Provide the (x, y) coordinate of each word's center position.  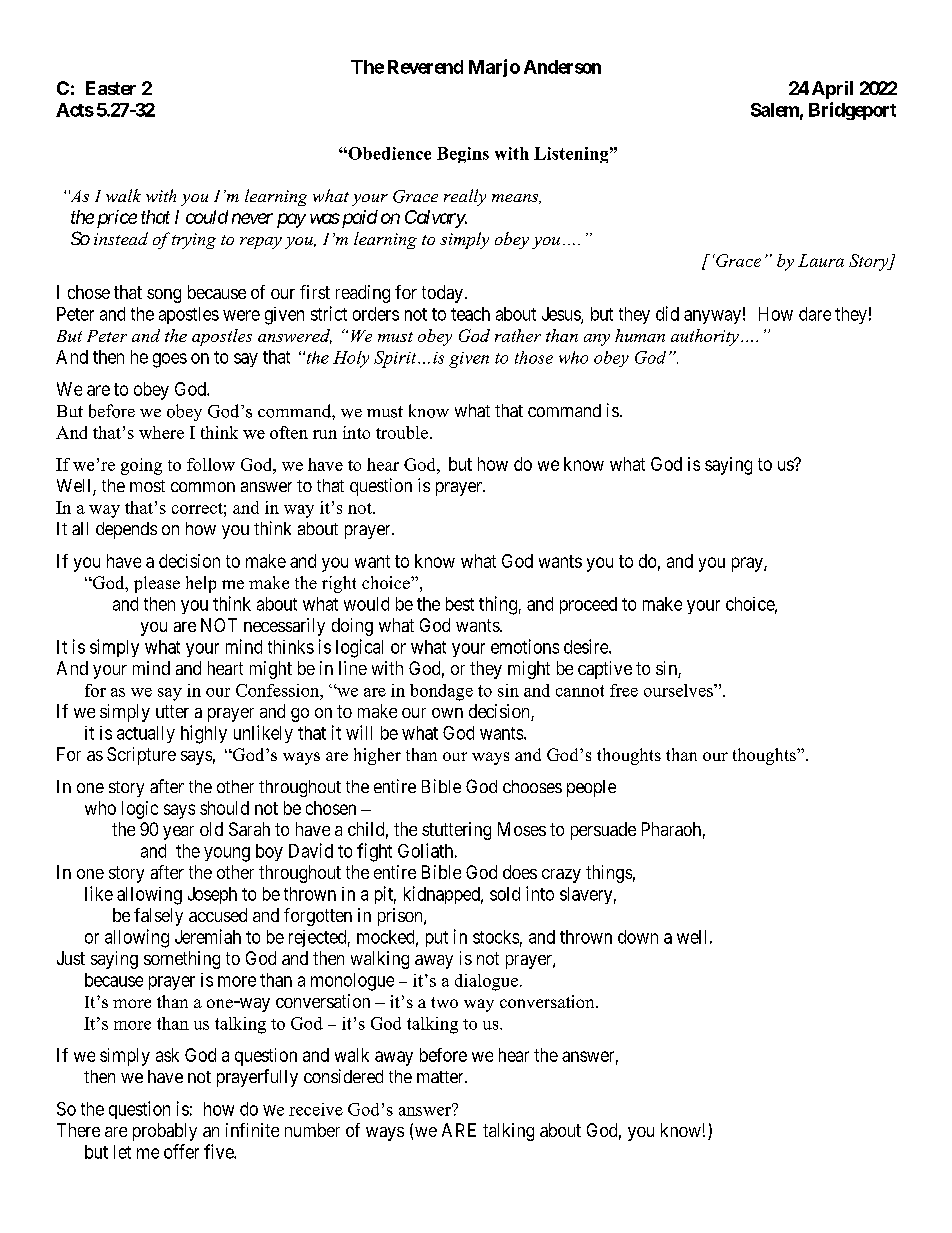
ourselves (679, 690)
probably (165, 1132)
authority (705, 337)
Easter (111, 88)
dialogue (486, 982)
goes (170, 360)
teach (470, 314)
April (832, 90)
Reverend (425, 67)
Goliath (425, 850)
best (460, 604)
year (178, 833)
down (638, 937)
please (157, 584)
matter (441, 1077)
